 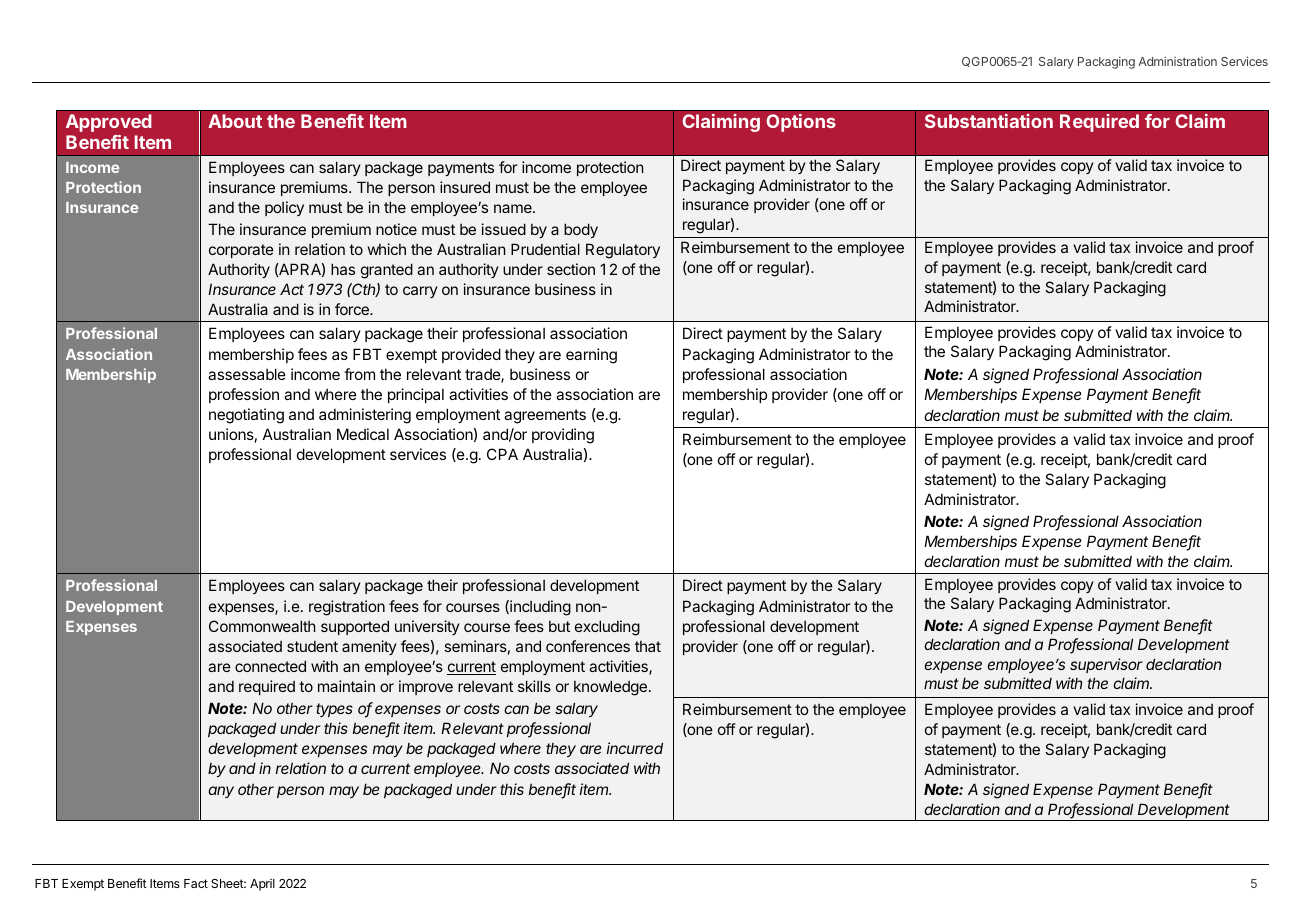 I want to click on April, so click(x=262, y=885).
